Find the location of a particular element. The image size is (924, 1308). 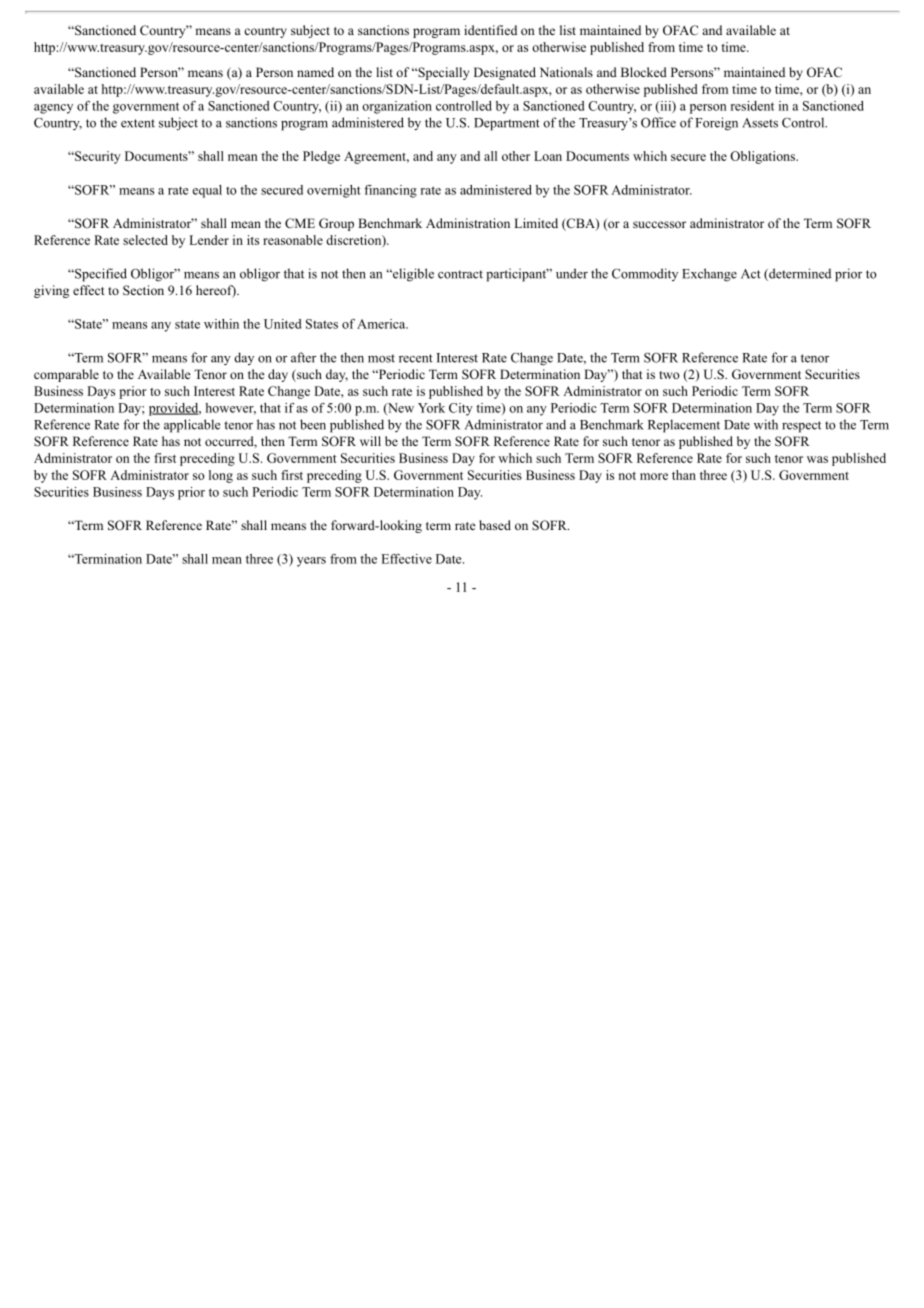

recent is located at coordinates (416, 358).
